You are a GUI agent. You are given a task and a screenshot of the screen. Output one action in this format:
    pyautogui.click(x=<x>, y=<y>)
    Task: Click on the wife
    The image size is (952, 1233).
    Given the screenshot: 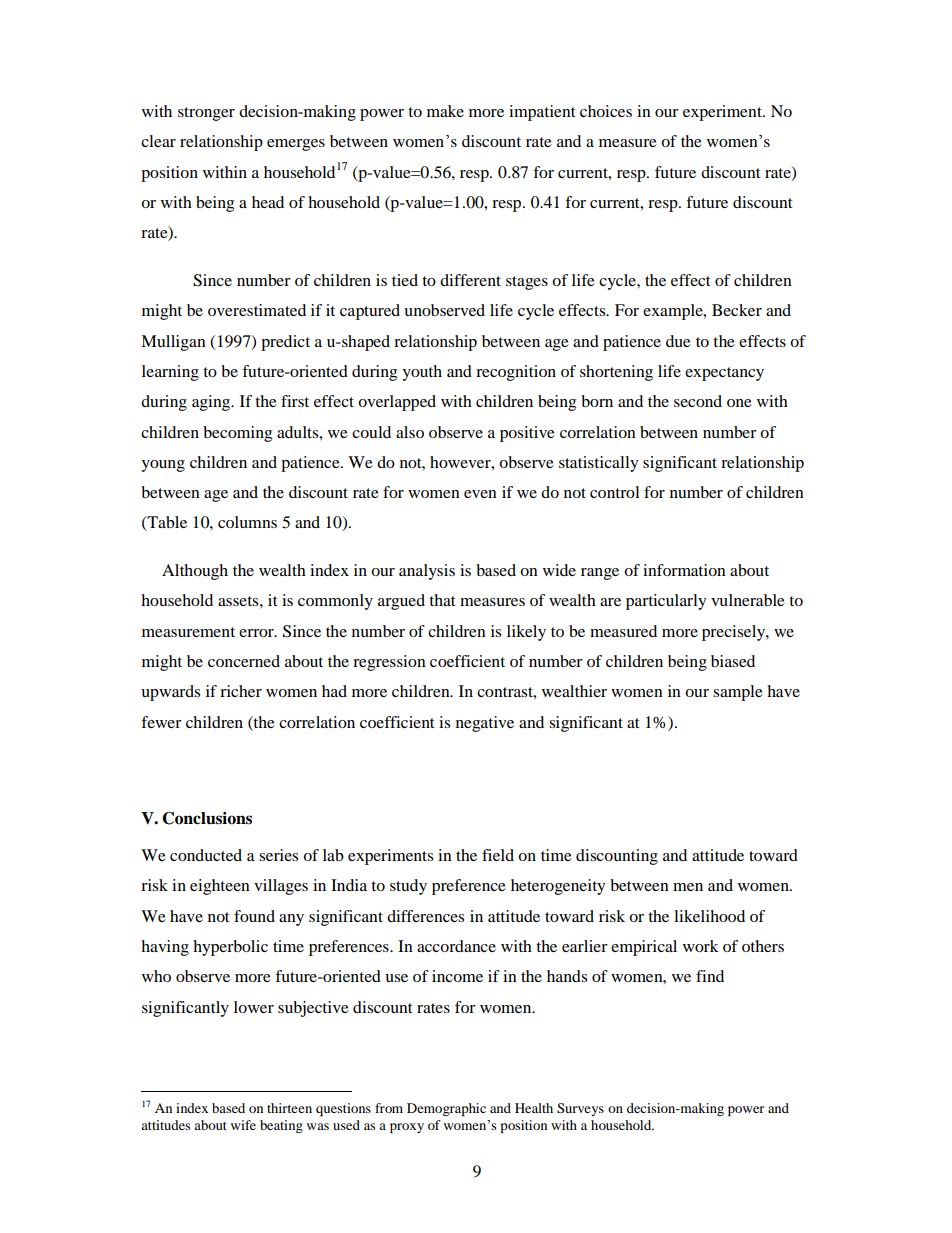 What is the action you would take?
    pyautogui.click(x=243, y=1125)
